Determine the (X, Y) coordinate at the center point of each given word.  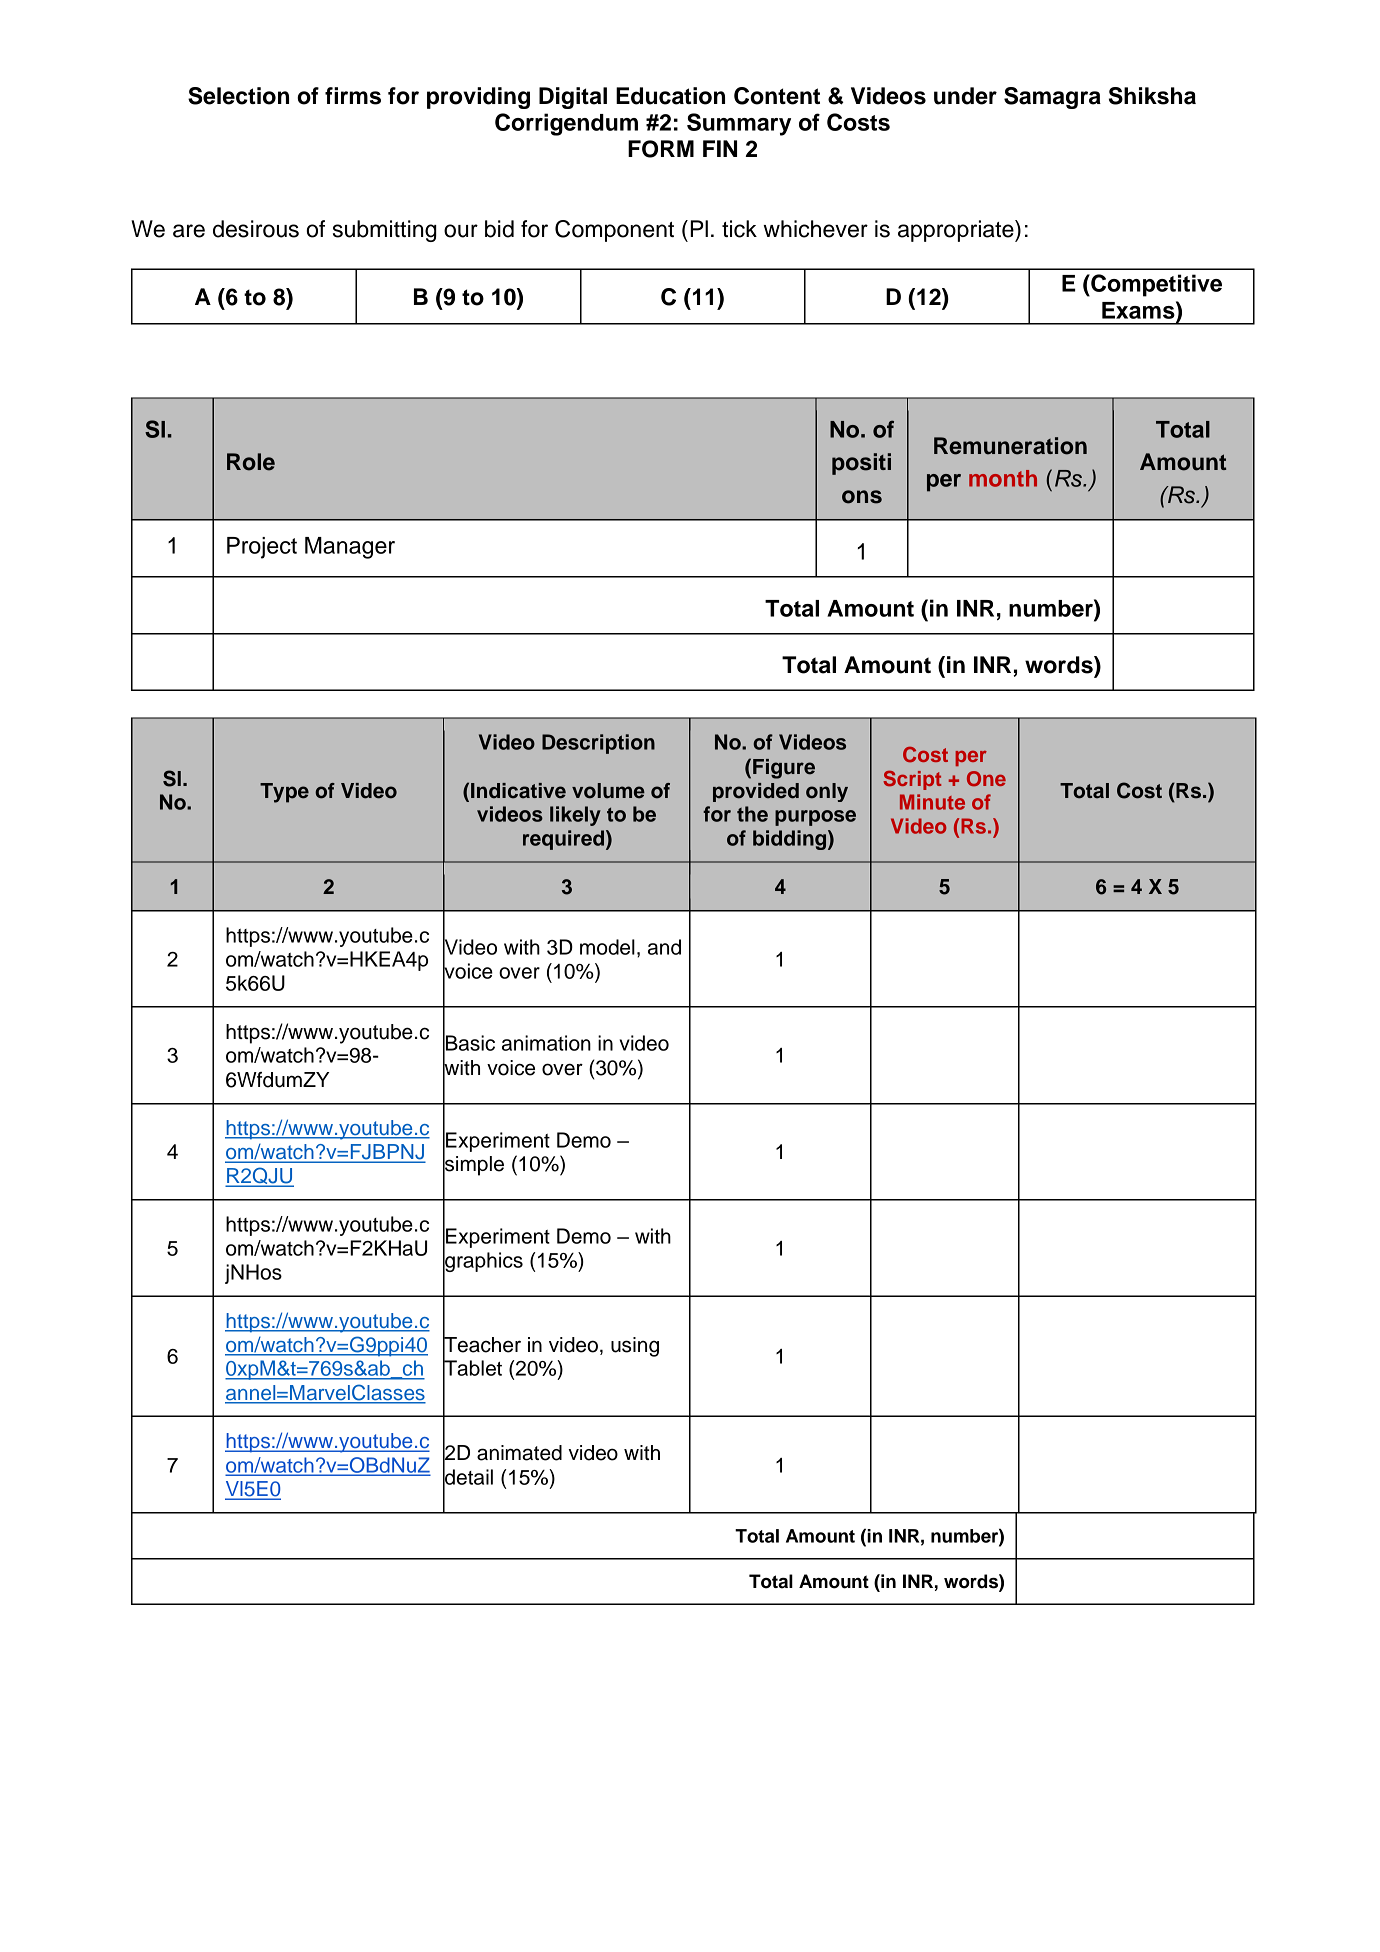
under (965, 96)
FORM (661, 149)
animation (546, 1043)
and (664, 947)
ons (862, 497)
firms (353, 96)
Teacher (482, 1344)
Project (262, 548)
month (1003, 478)
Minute (932, 802)
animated (519, 1453)
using (635, 1347)
